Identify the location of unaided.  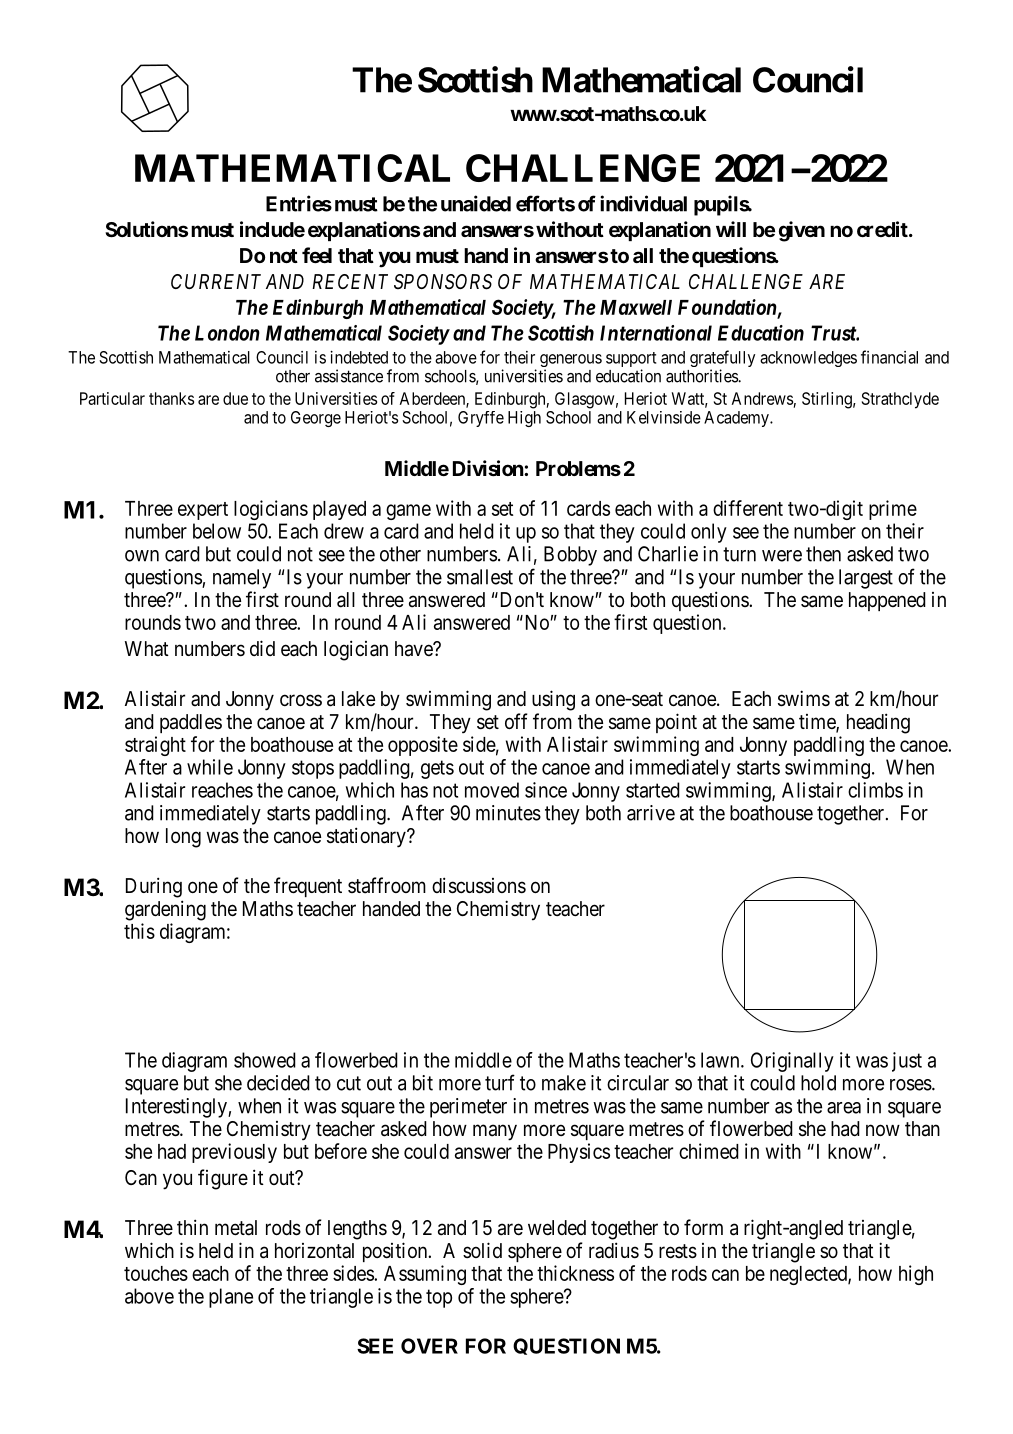
(476, 203).
